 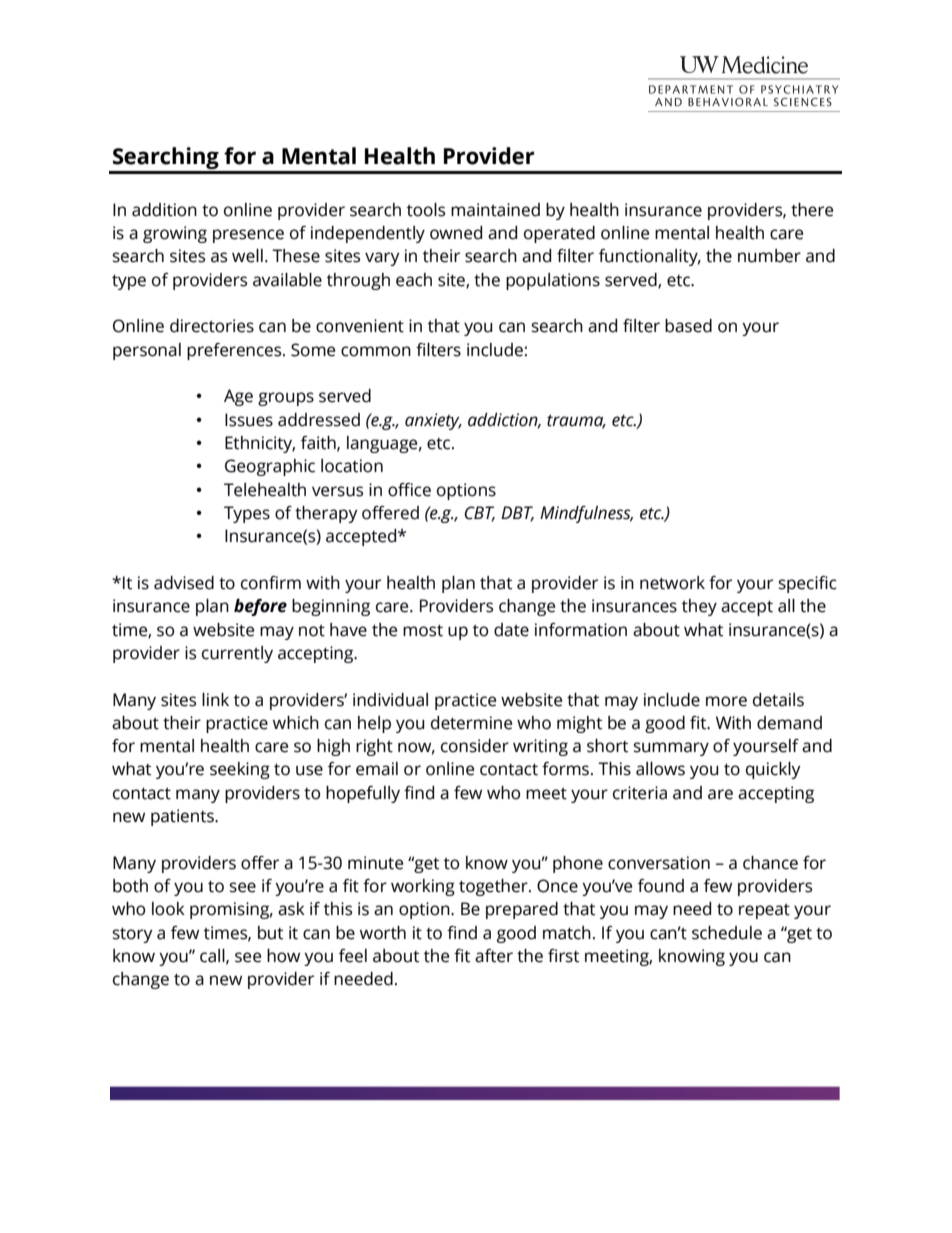 What do you see at coordinates (248, 236) in the screenshot?
I see `presence` at bounding box center [248, 236].
